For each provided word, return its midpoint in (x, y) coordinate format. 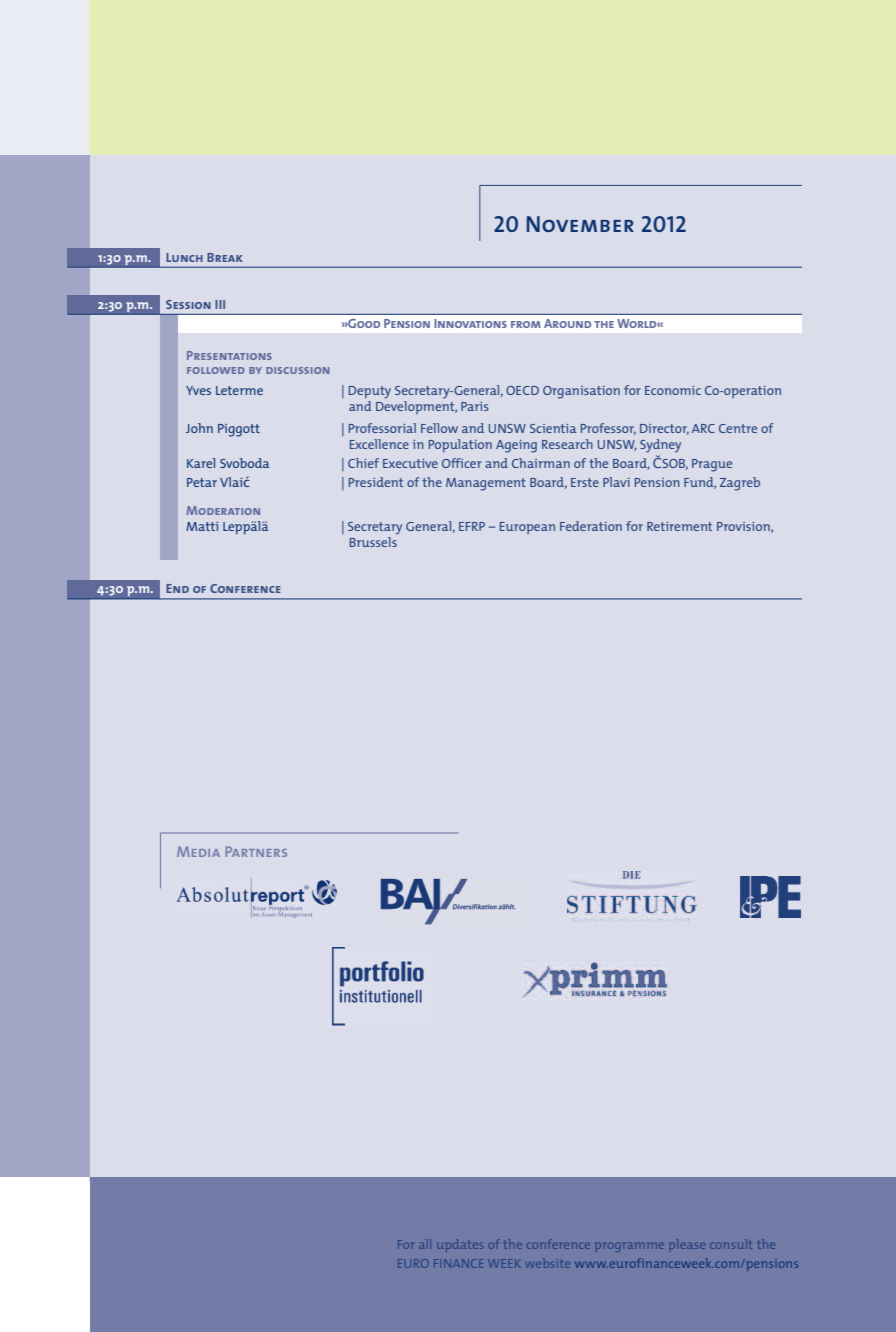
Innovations (470, 323)
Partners (256, 851)
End (177, 588)
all (425, 1244)
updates (460, 1245)
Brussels (373, 540)
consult (731, 1244)
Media (198, 851)
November (580, 224)
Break (225, 257)
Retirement (679, 526)
